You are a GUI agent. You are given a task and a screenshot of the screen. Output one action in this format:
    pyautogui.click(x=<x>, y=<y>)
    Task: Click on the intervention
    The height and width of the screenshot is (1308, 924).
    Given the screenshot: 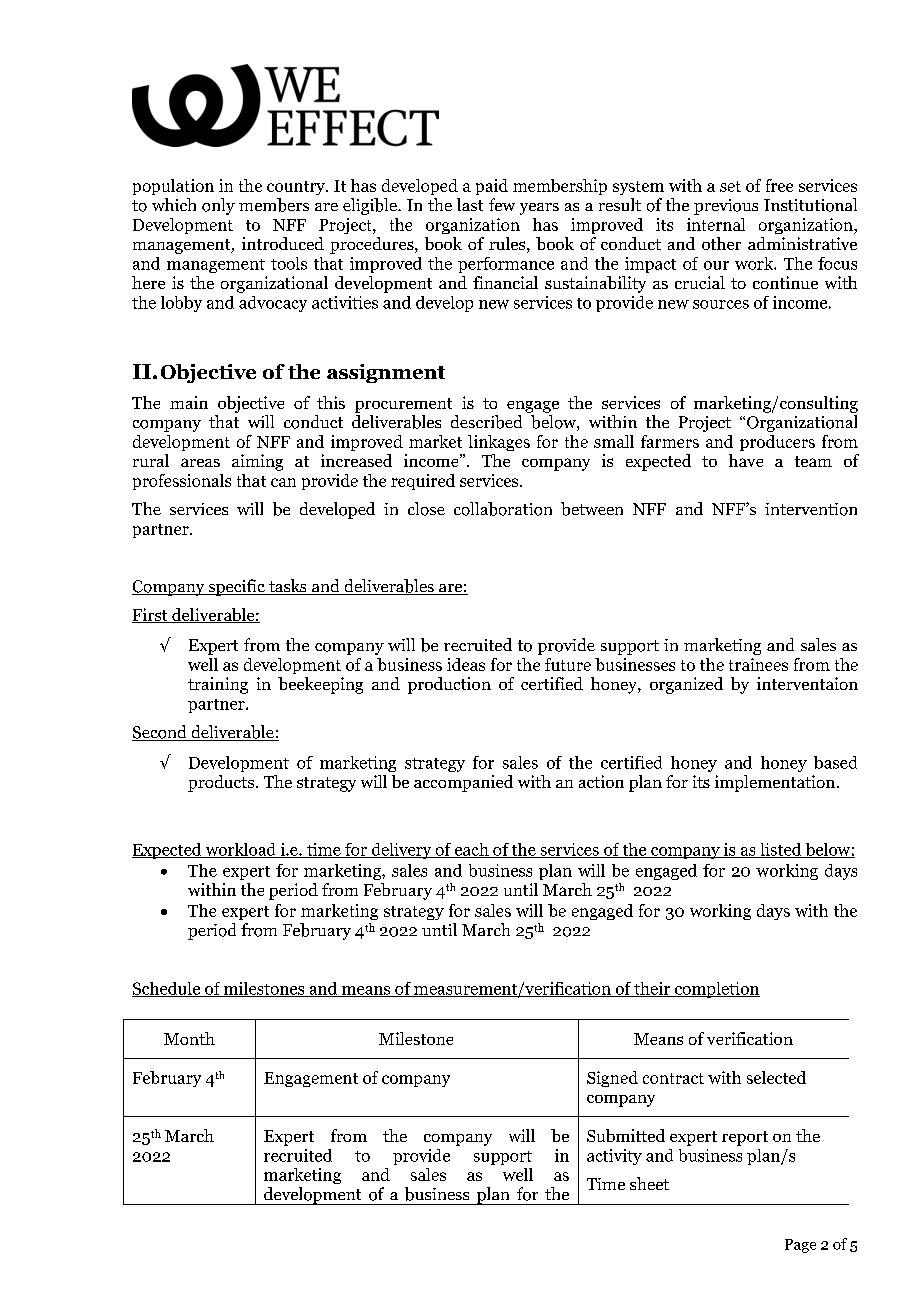 What is the action you would take?
    pyautogui.click(x=811, y=509)
